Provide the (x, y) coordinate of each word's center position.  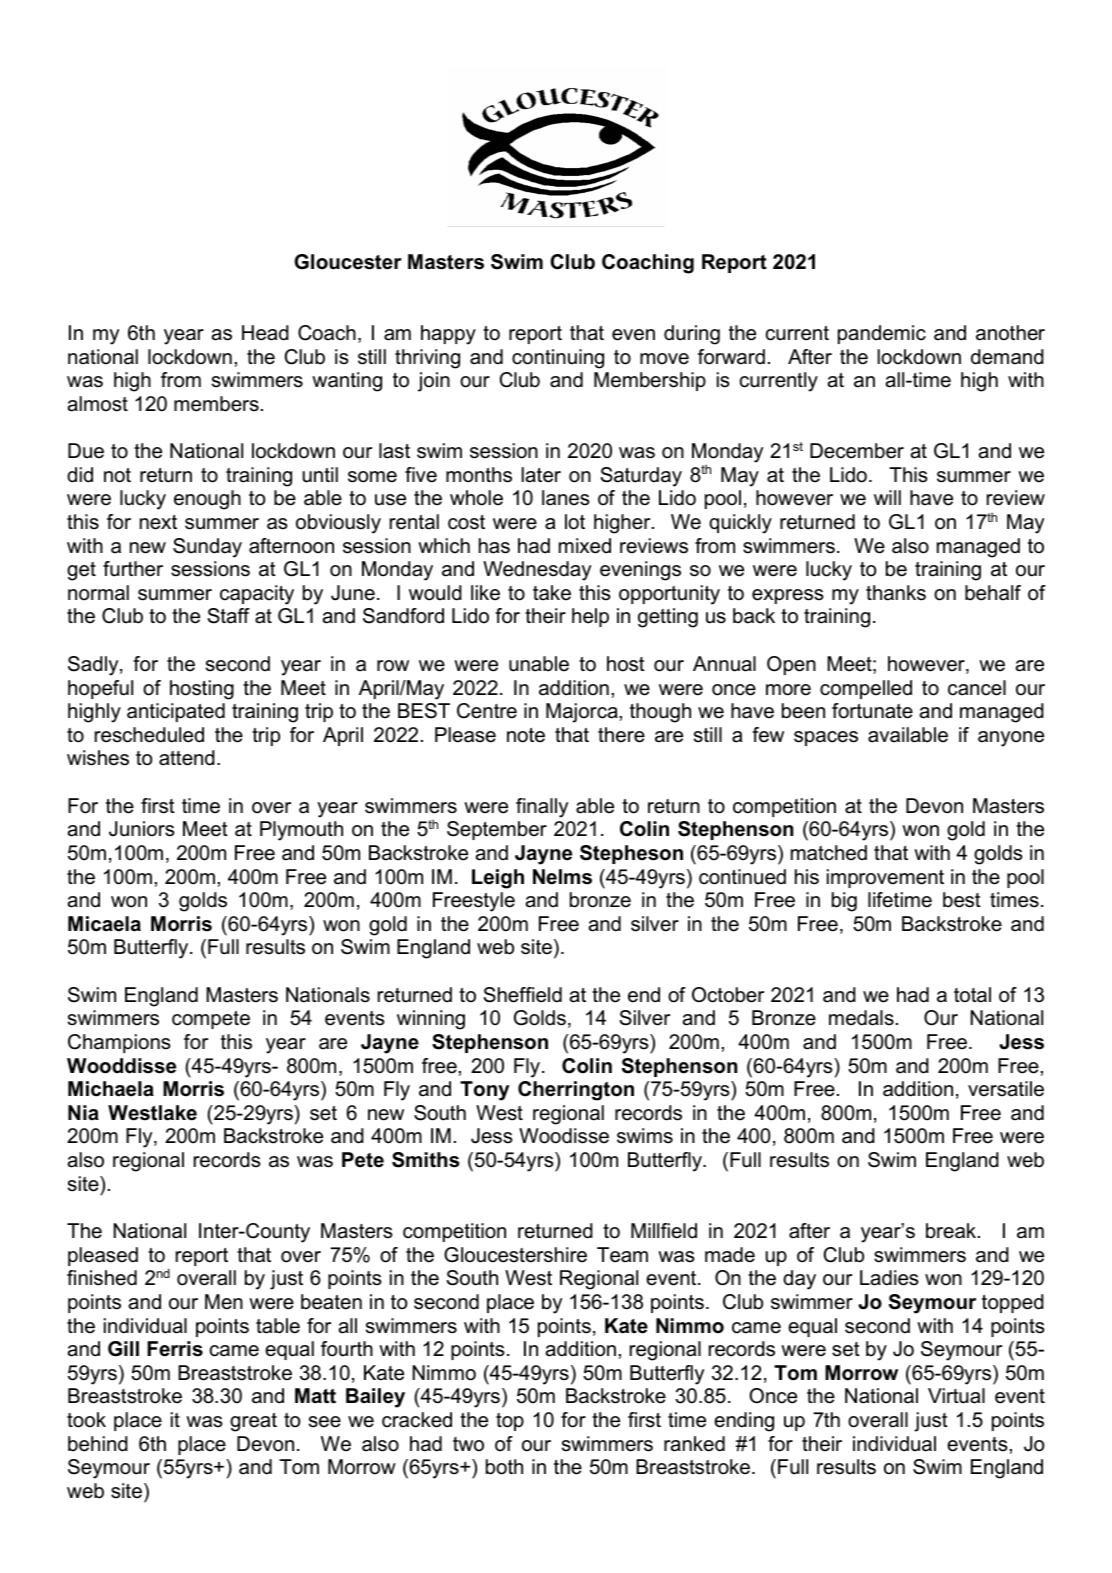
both (504, 1467)
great (253, 1422)
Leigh (498, 879)
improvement (885, 878)
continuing (558, 359)
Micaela (104, 924)
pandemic (882, 334)
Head (265, 333)
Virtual (956, 1396)
